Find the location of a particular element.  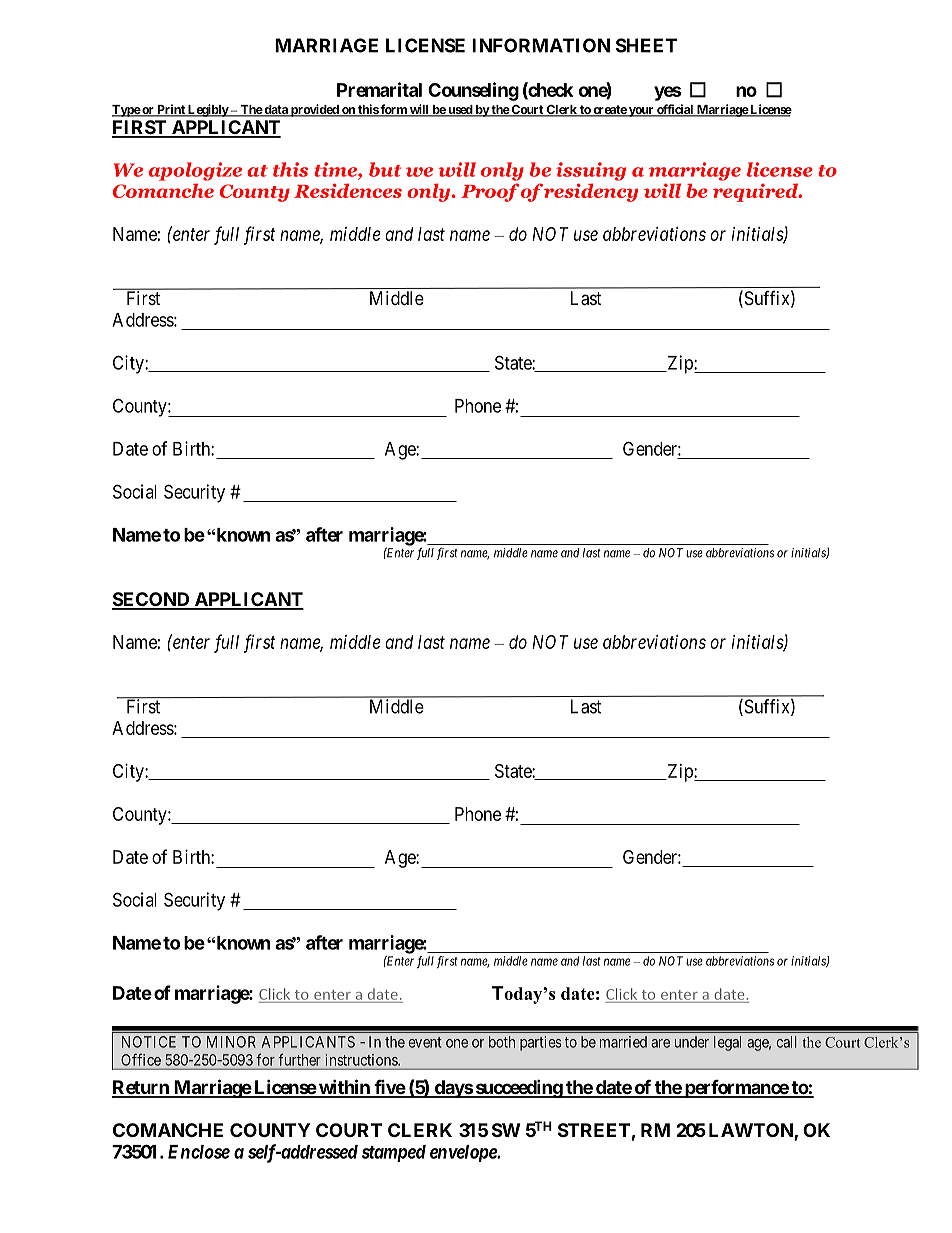

residency is located at coordinates (590, 192).
